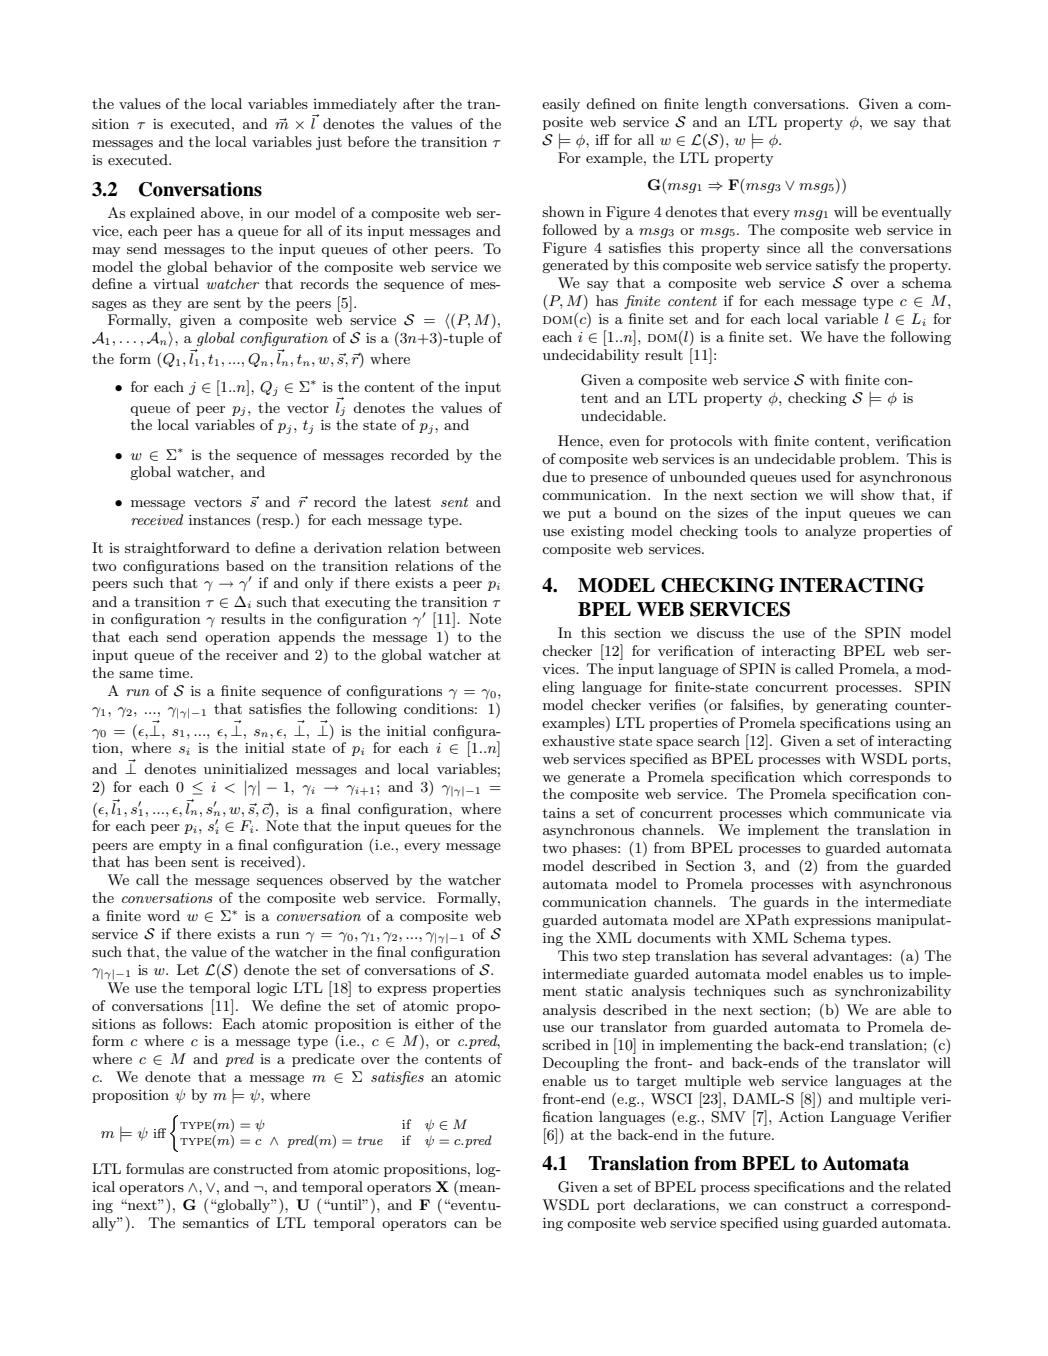 The image size is (1048, 1356). What do you see at coordinates (216, 1223) in the screenshot?
I see `semantics` at bounding box center [216, 1223].
